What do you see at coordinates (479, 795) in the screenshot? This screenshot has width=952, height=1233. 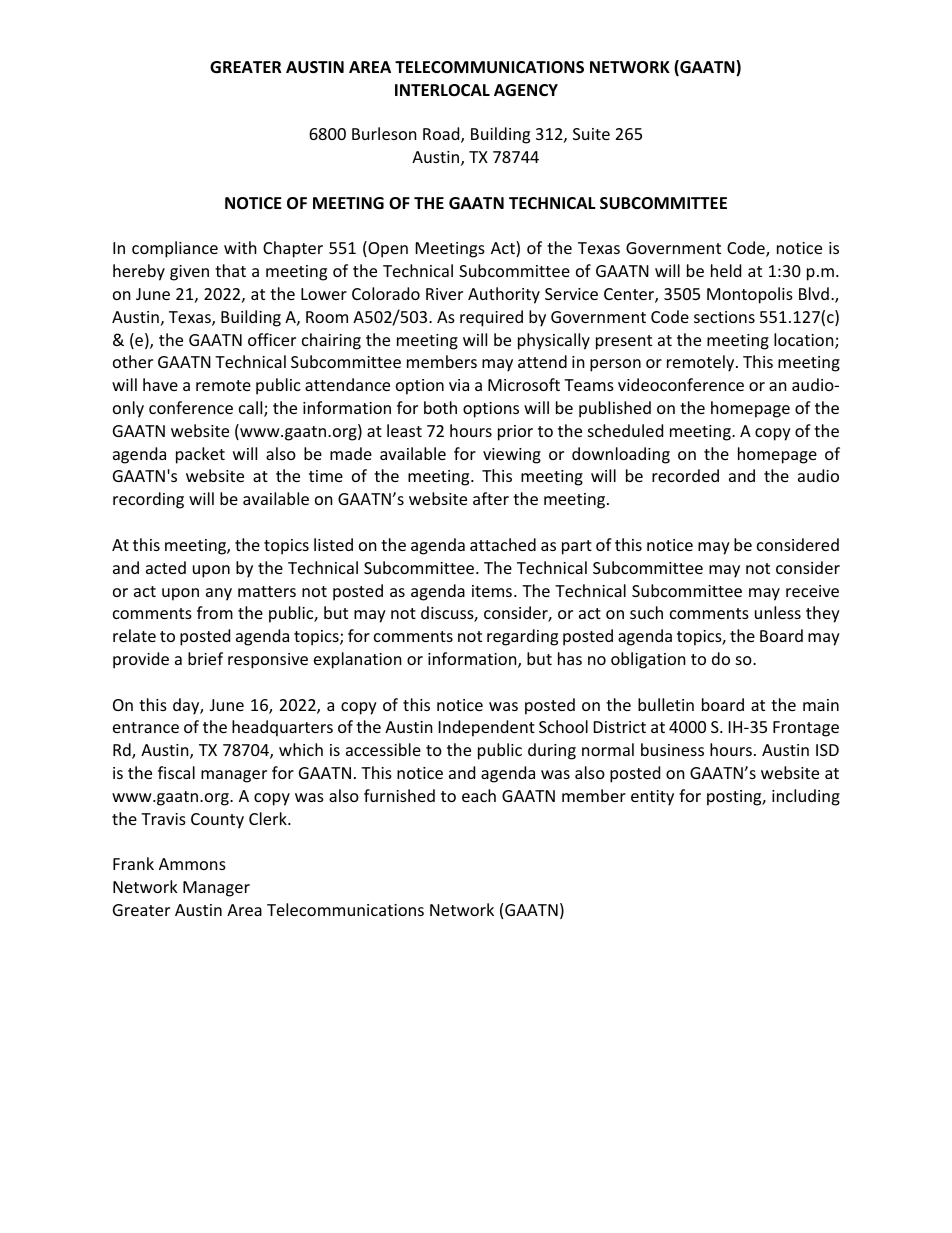 I see `each` at bounding box center [479, 795].
